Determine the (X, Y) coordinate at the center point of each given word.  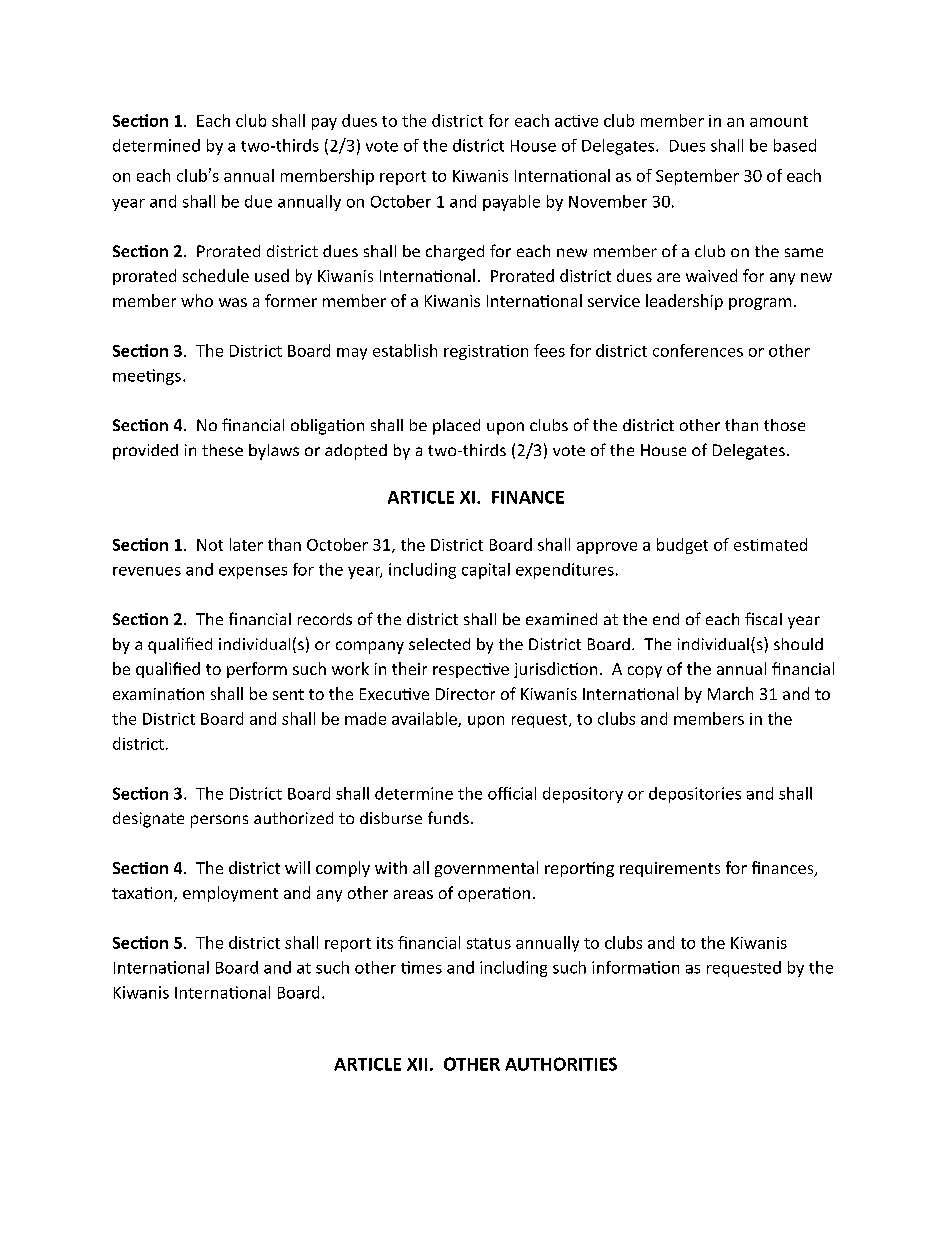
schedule (216, 275)
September (697, 177)
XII (417, 1064)
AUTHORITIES (561, 1064)
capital (486, 571)
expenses (253, 573)
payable (511, 203)
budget (682, 546)
